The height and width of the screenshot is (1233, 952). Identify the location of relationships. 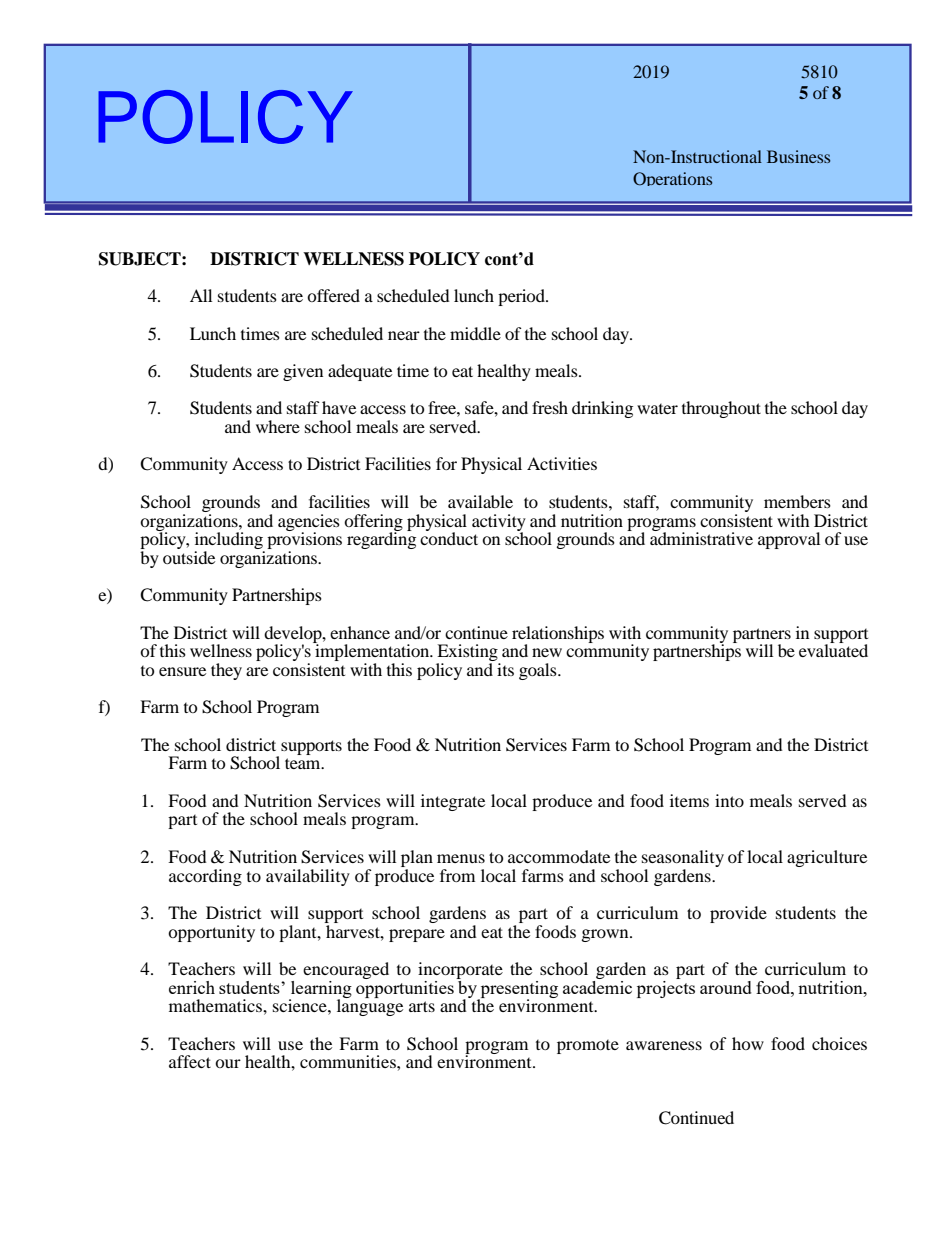
(558, 635).
